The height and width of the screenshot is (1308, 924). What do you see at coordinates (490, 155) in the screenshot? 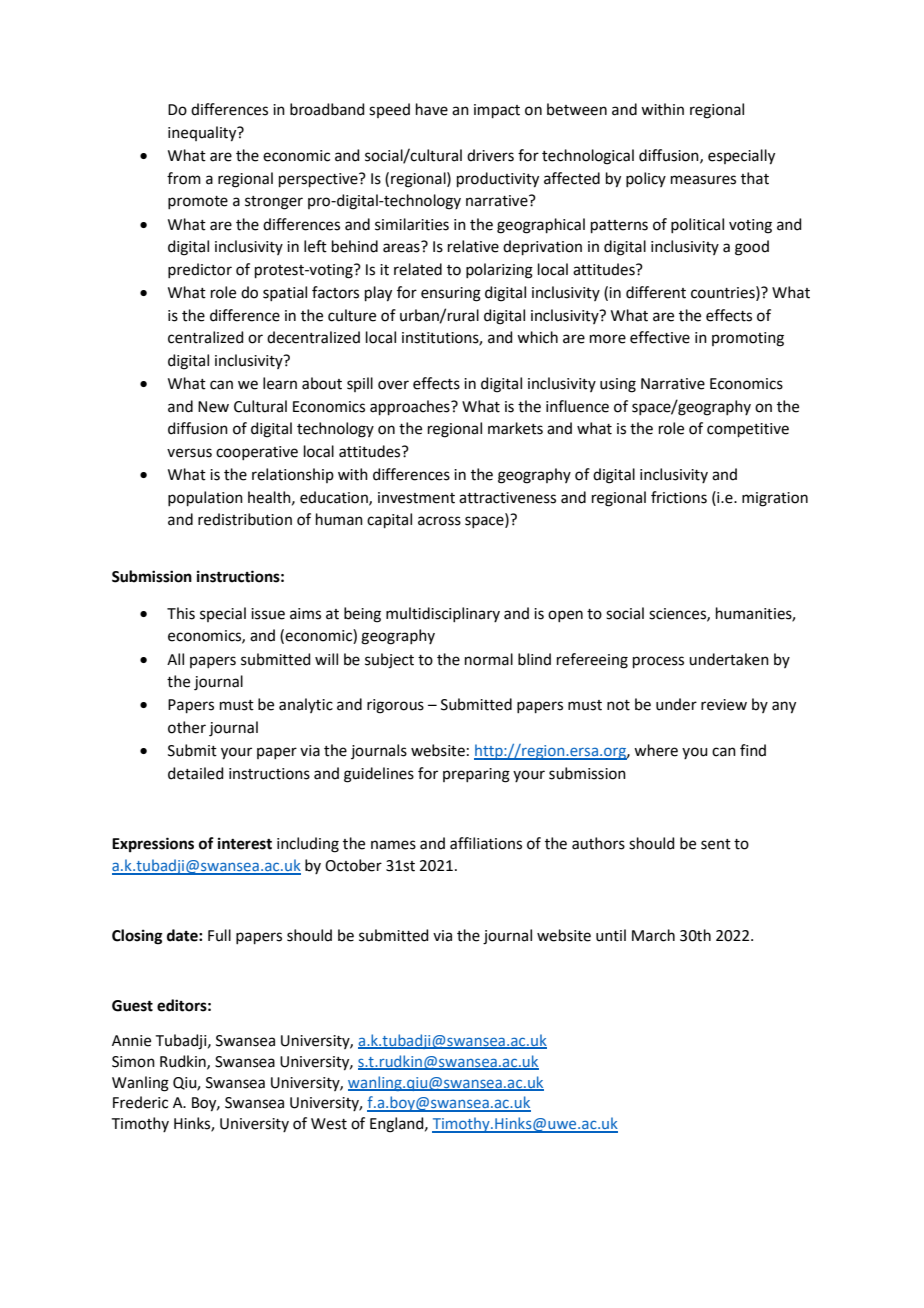
I see `drivers` at bounding box center [490, 155].
